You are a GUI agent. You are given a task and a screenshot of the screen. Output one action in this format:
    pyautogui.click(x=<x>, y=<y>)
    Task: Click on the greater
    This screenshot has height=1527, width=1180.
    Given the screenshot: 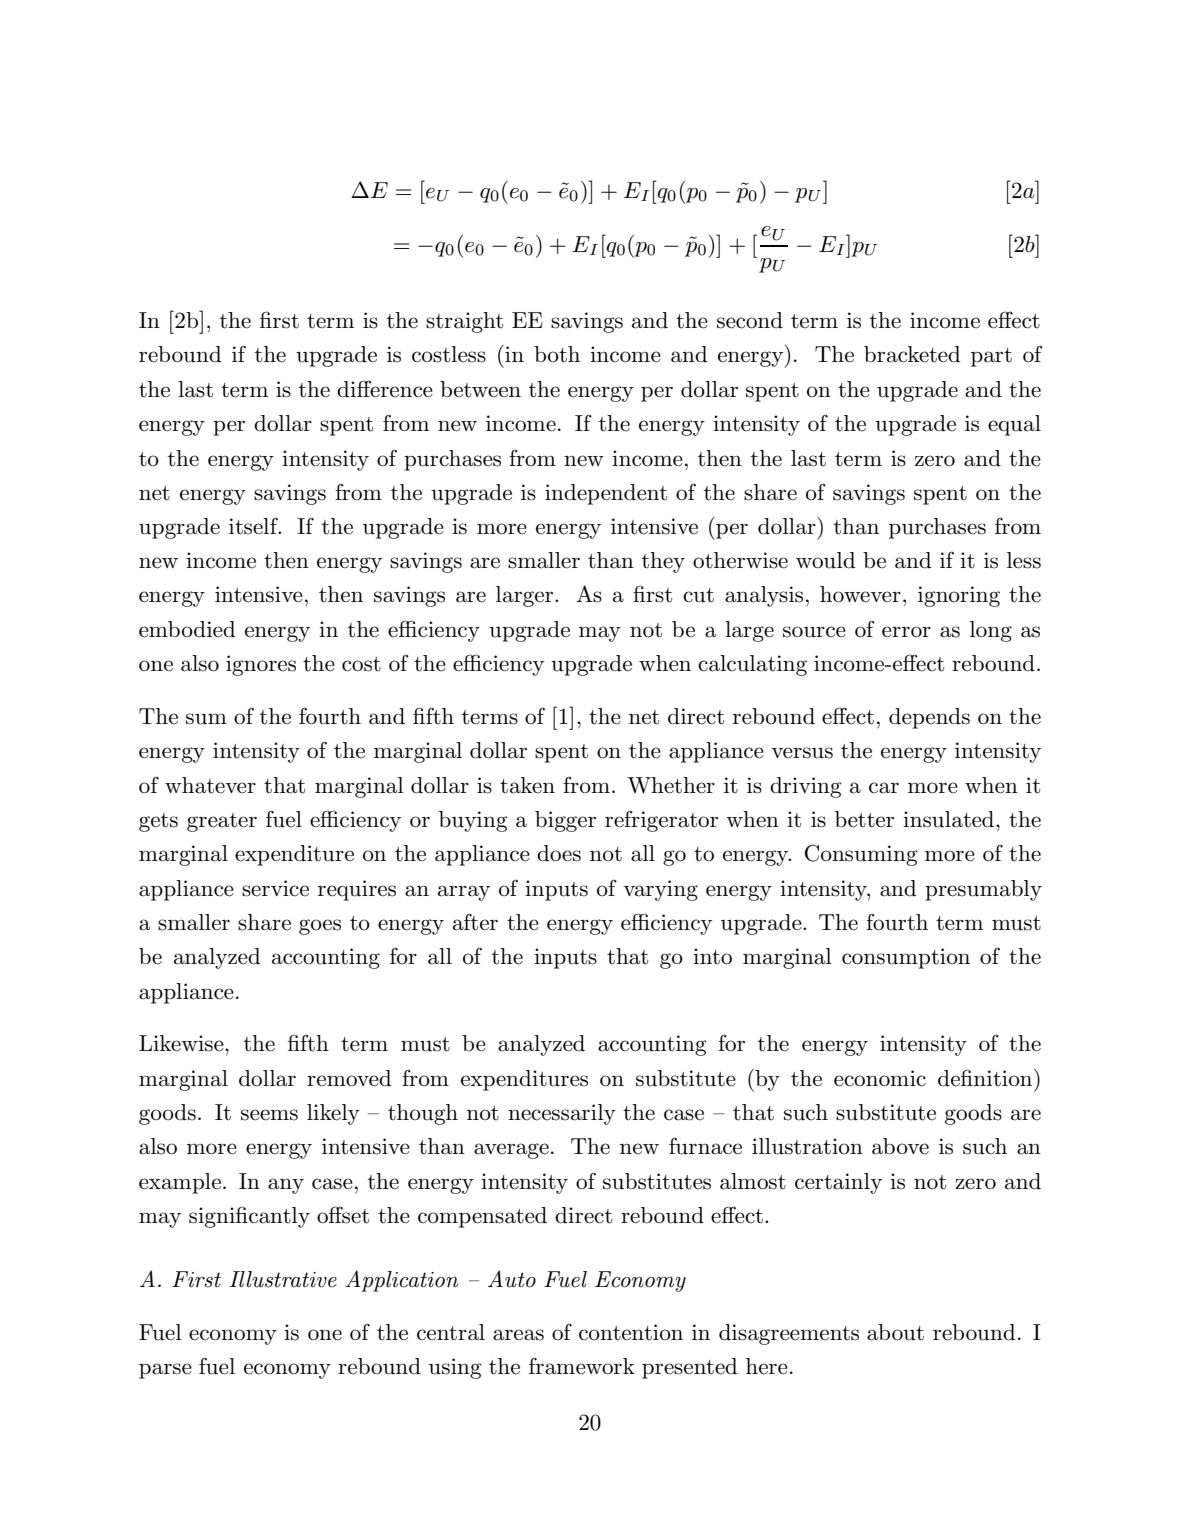 What is the action you would take?
    pyautogui.click(x=222, y=822)
